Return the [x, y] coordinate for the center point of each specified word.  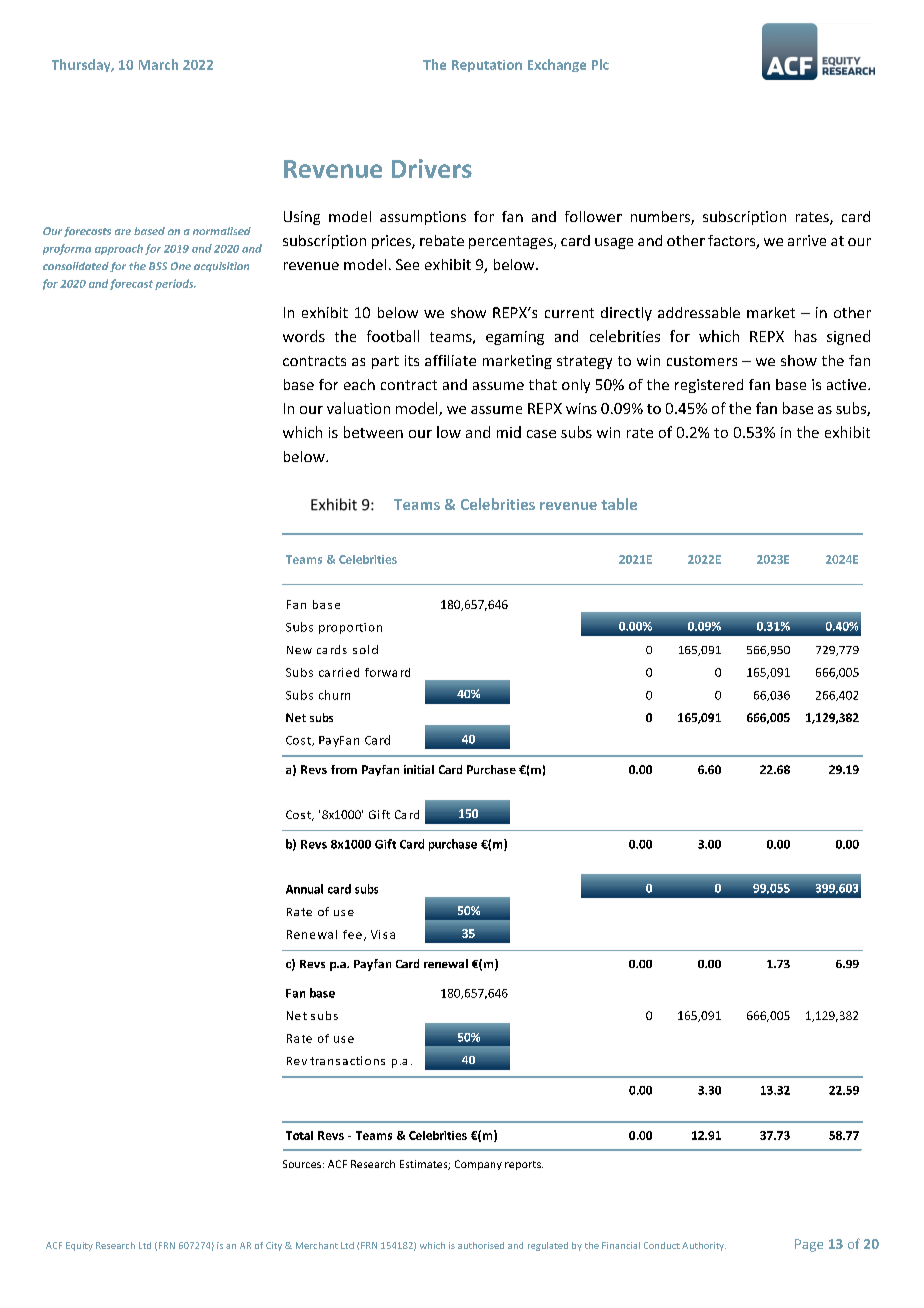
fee [352, 934]
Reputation [487, 66]
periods [175, 284]
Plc [600, 64]
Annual [304, 889]
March [158, 64]
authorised [481, 1245]
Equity [79, 1246]
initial [419, 769]
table [619, 504]
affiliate [450, 360]
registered [709, 386]
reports [524, 1165]
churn [334, 695]
